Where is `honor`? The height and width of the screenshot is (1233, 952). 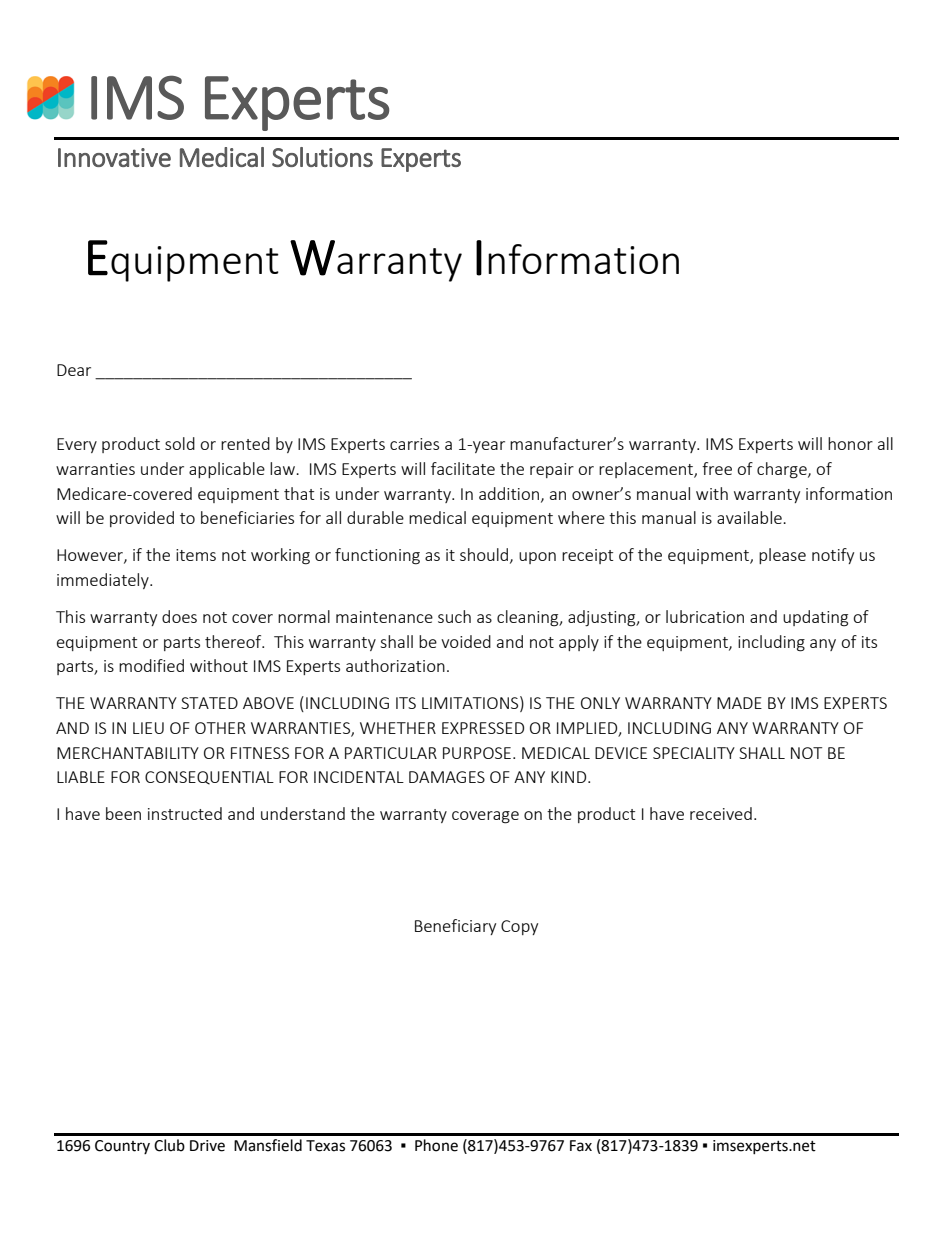 honor is located at coordinates (850, 443).
